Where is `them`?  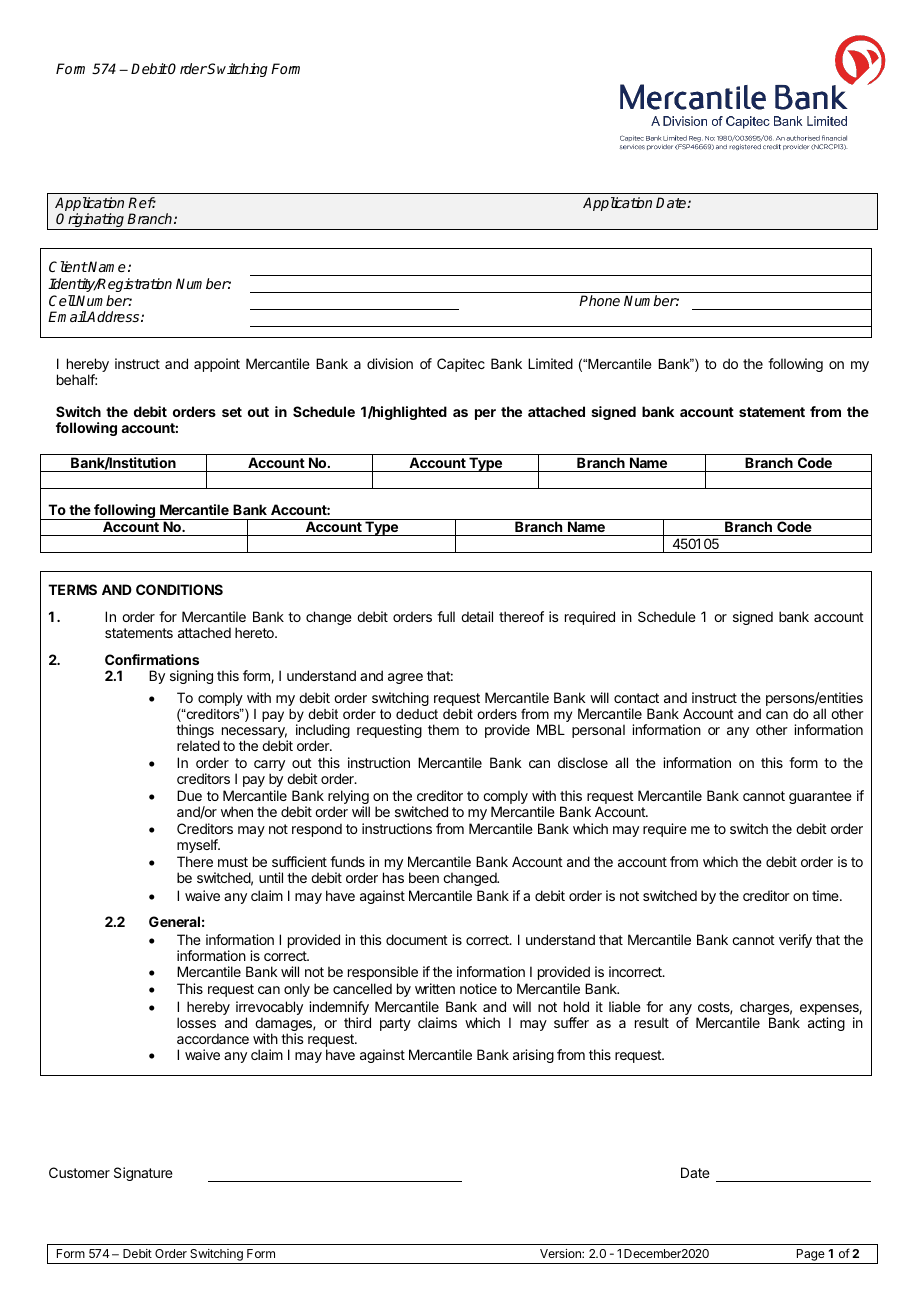 them is located at coordinates (443, 729).
